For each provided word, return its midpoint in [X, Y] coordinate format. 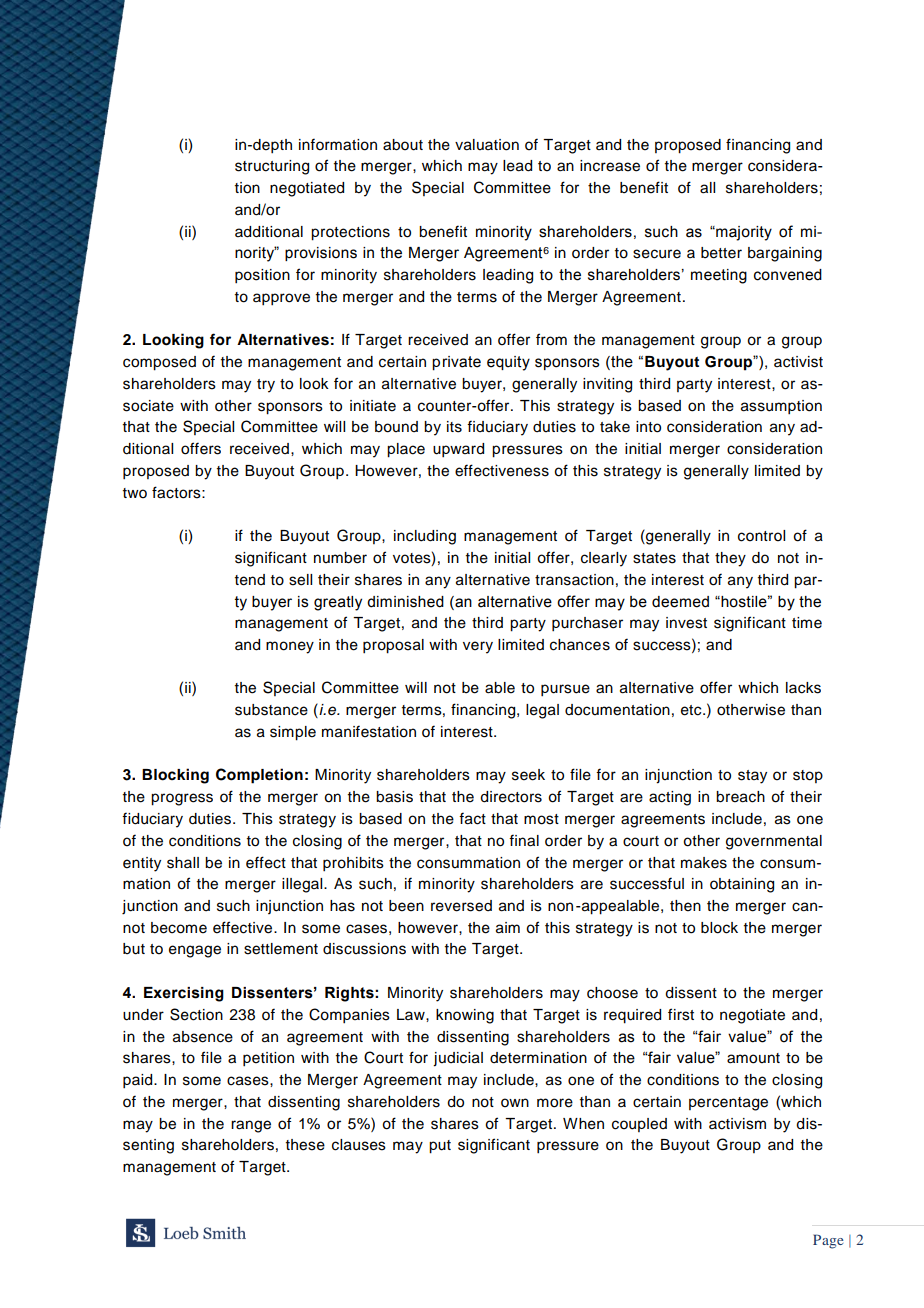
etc [692, 710]
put [440, 1147]
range [251, 1126]
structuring [272, 167]
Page [828, 1241]
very [478, 647]
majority [743, 233]
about [403, 145]
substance [271, 710]
